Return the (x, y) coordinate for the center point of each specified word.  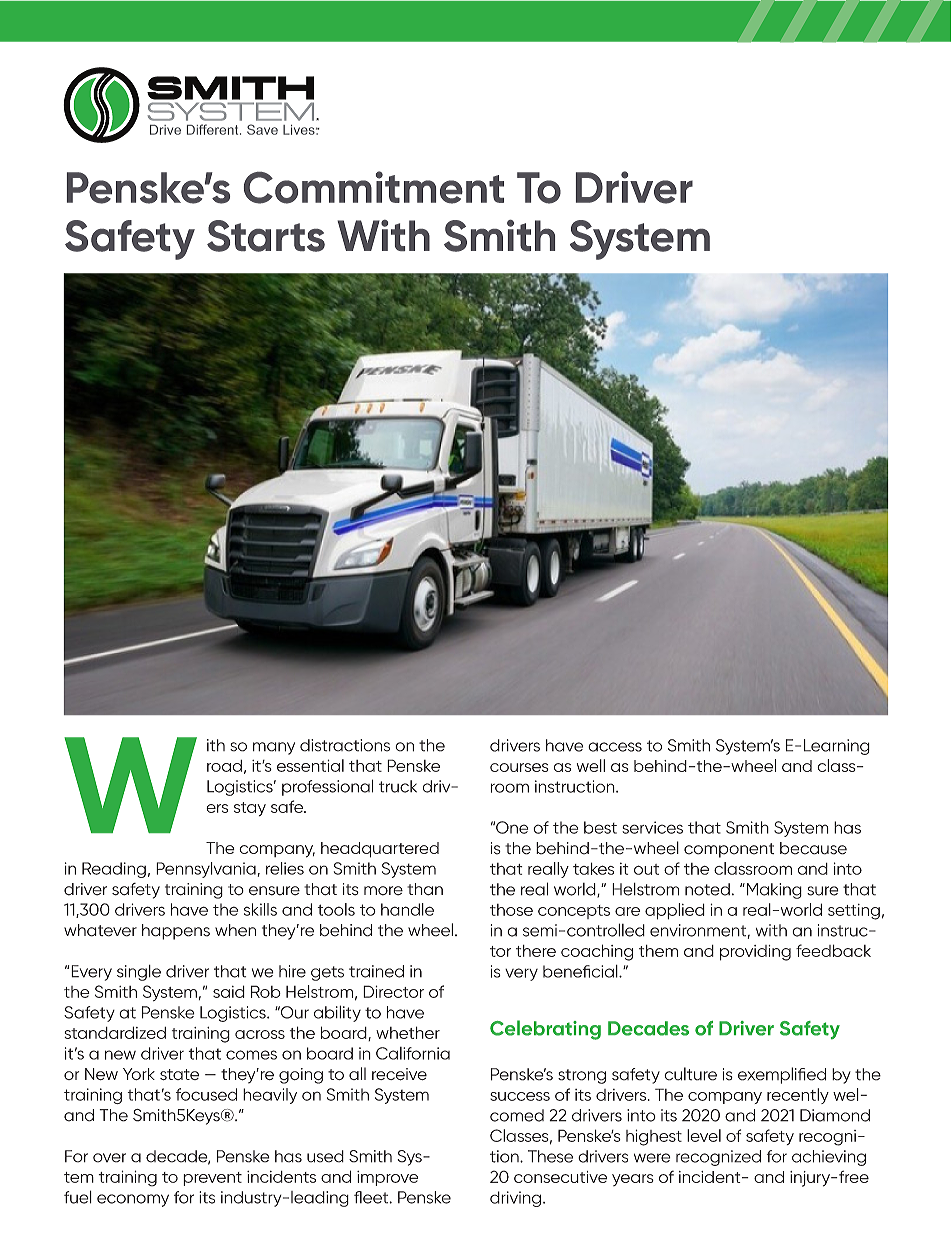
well (591, 765)
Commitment (374, 187)
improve (387, 1178)
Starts (266, 236)
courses (519, 767)
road (224, 766)
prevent (212, 1179)
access (615, 747)
